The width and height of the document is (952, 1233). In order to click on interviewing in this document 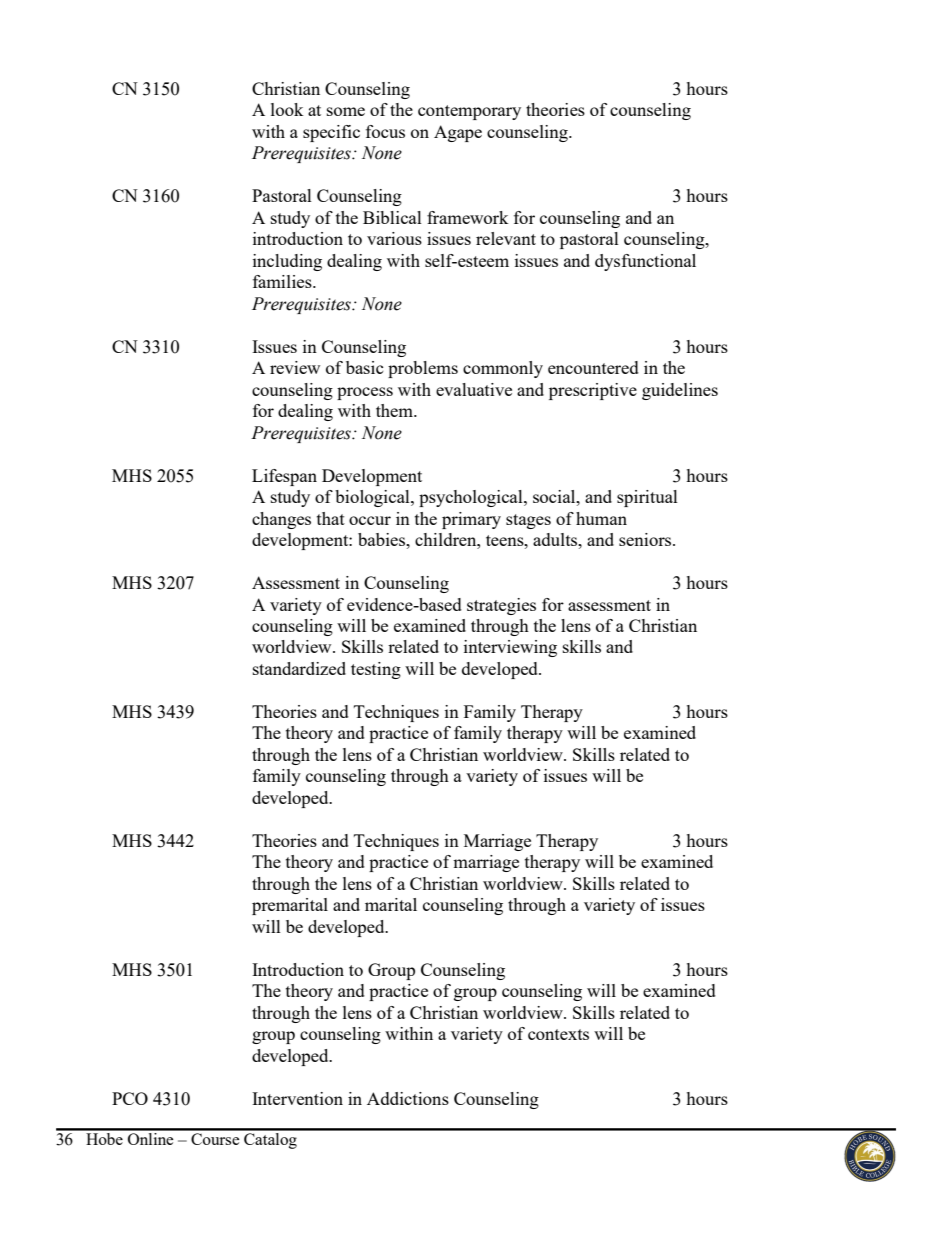, I will do `click(510, 648)`.
